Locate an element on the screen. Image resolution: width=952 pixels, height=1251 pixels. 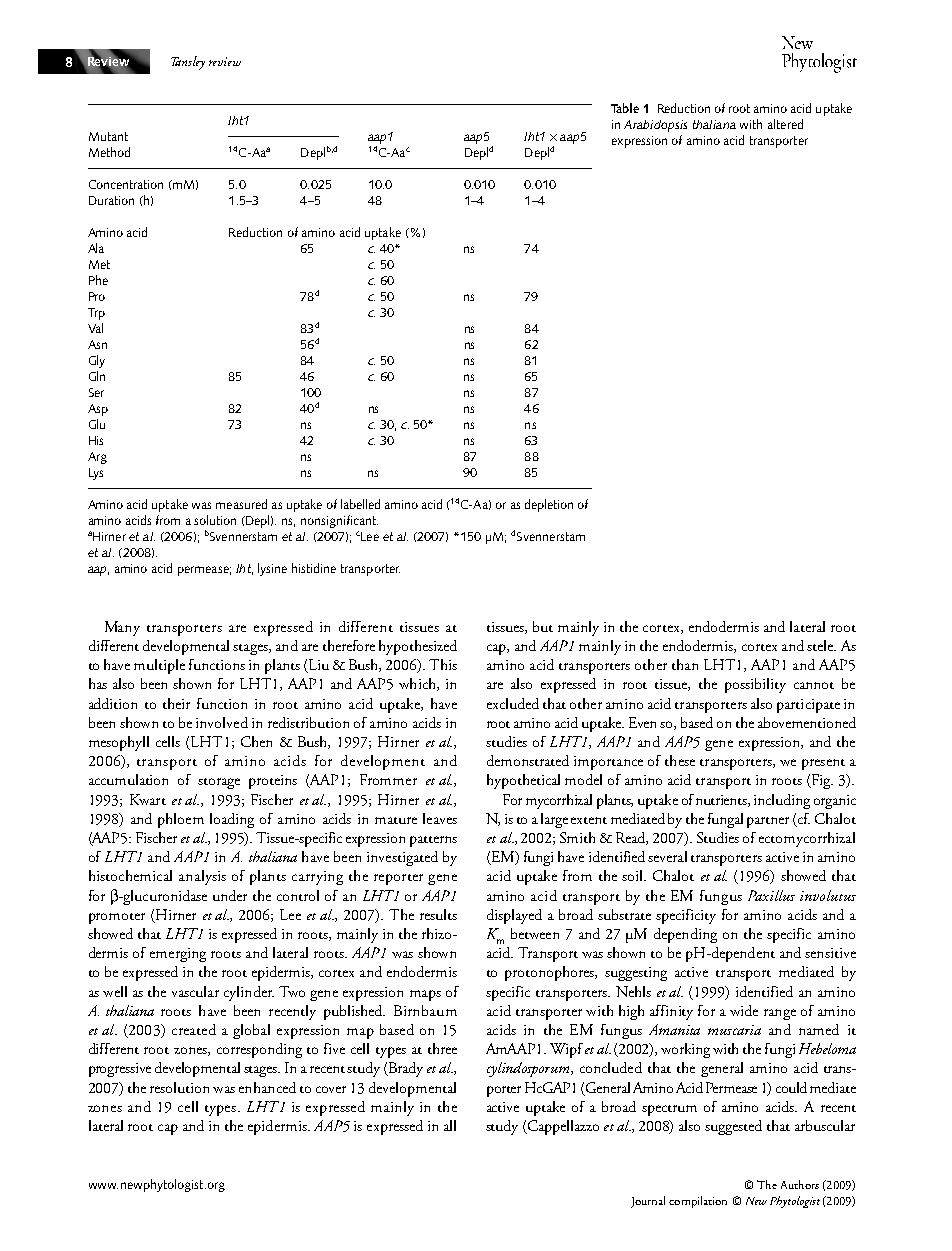
measured is located at coordinates (241, 504).
